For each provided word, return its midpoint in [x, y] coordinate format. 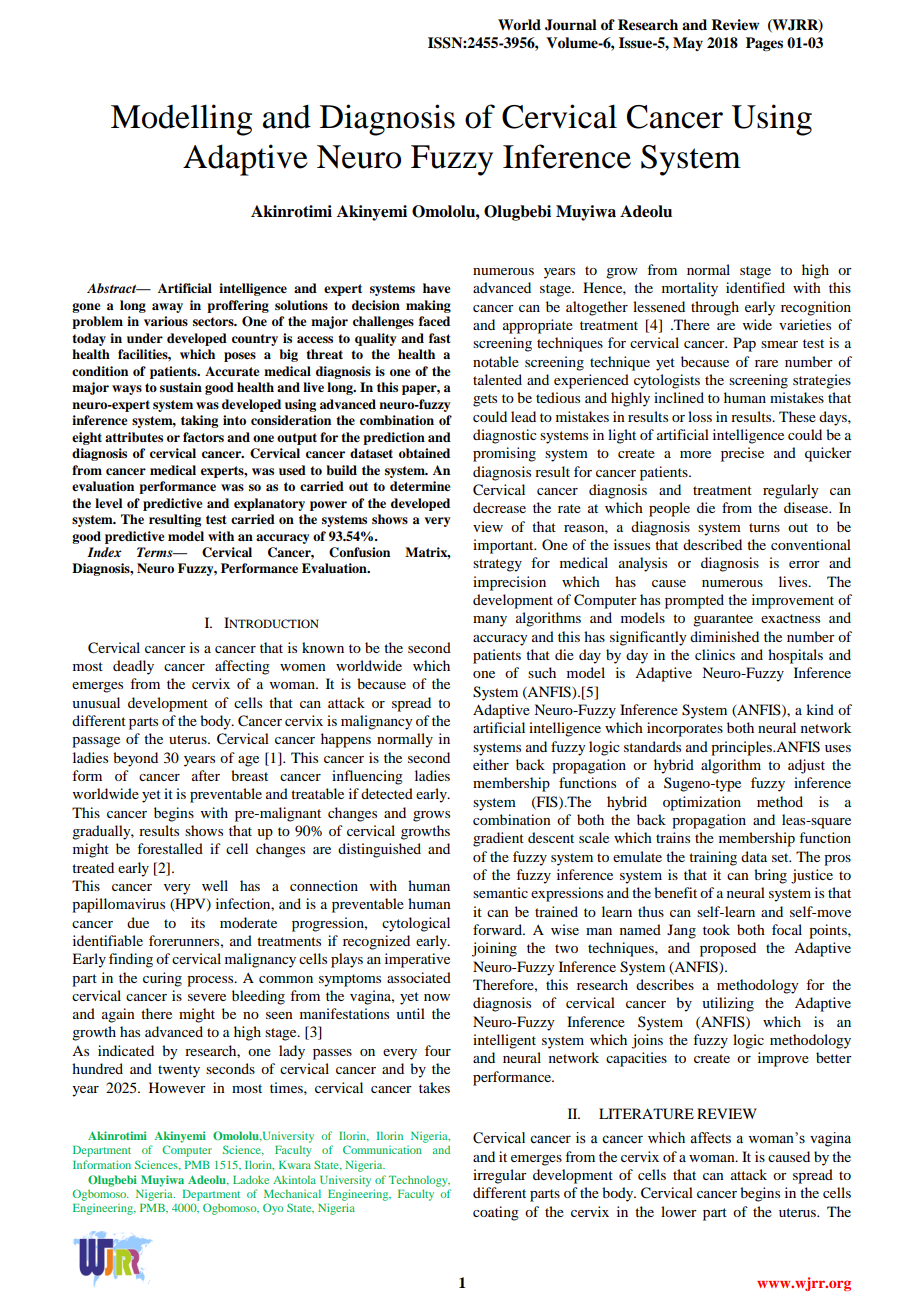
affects [710, 1138]
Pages [764, 44]
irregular [500, 1176]
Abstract [113, 288]
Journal [571, 25]
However [177, 1087]
